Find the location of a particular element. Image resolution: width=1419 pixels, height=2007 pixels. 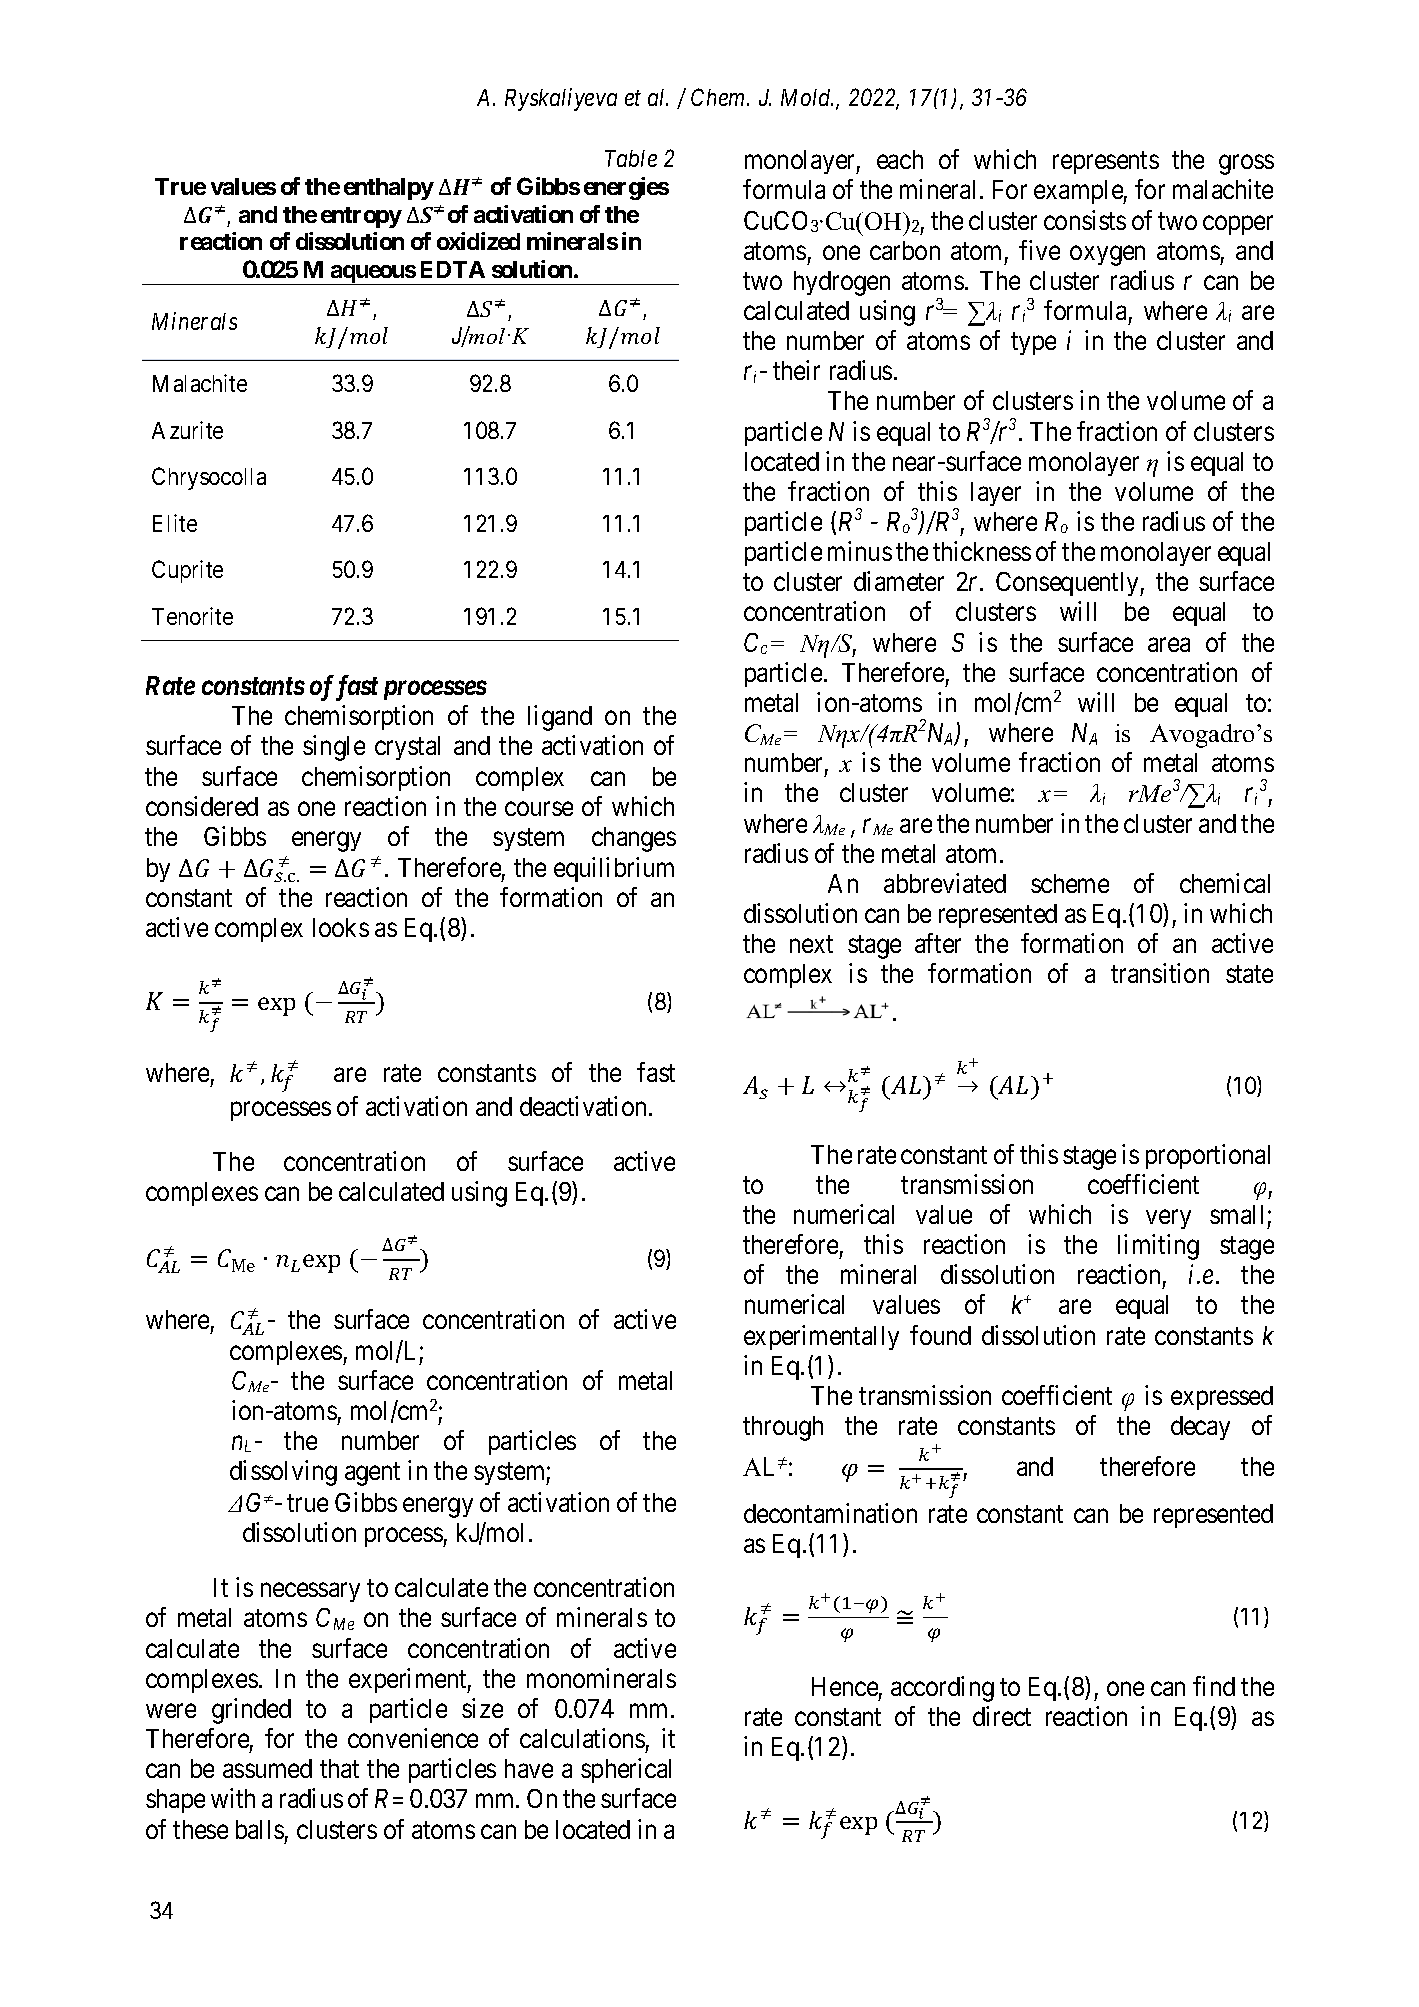

Consequently is located at coordinates (1068, 584).
